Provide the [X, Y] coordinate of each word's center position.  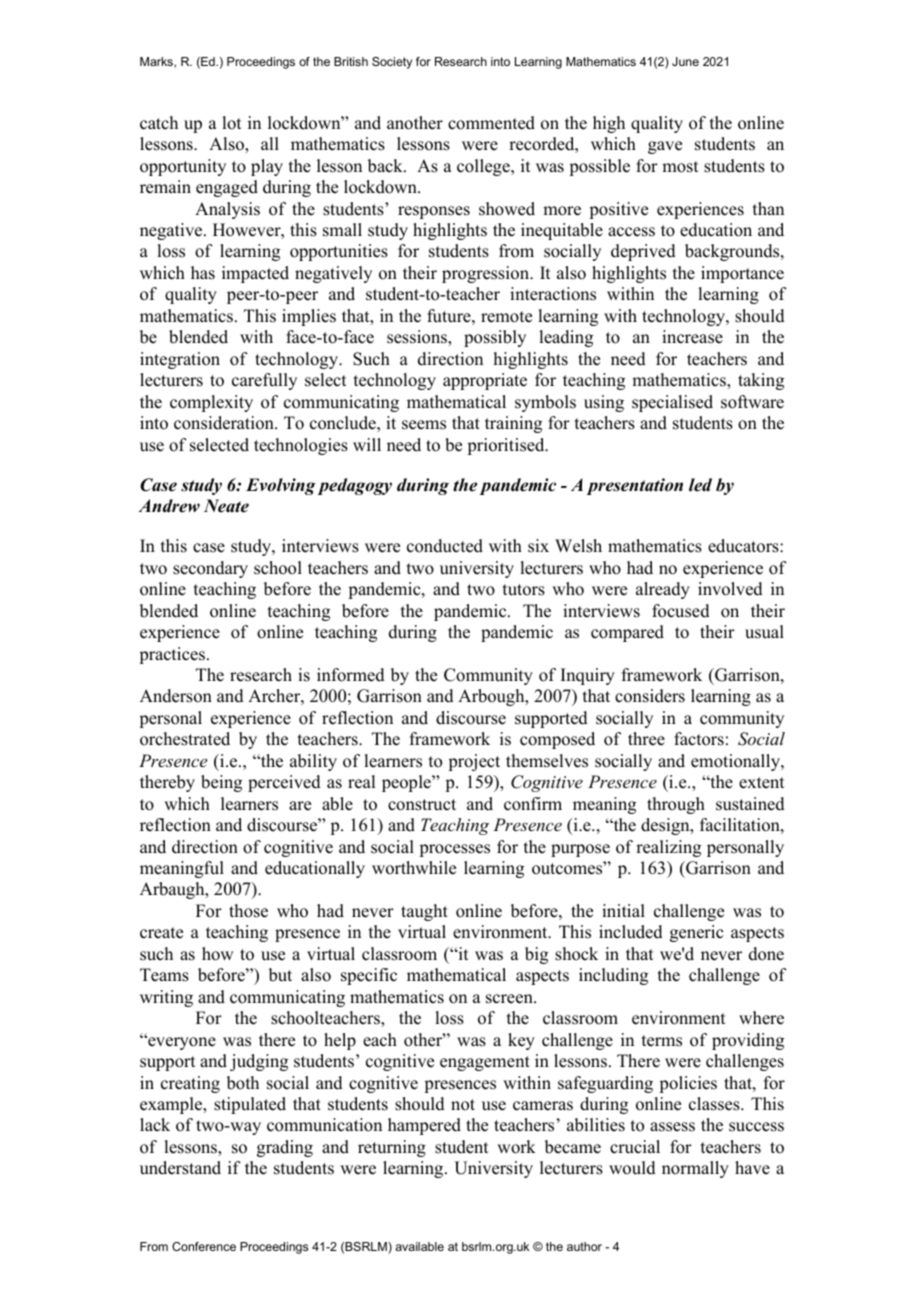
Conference [204, 1246]
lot [231, 123]
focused [681, 611]
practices [172, 655]
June [685, 61]
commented [491, 123]
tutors [524, 590]
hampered [424, 1126]
